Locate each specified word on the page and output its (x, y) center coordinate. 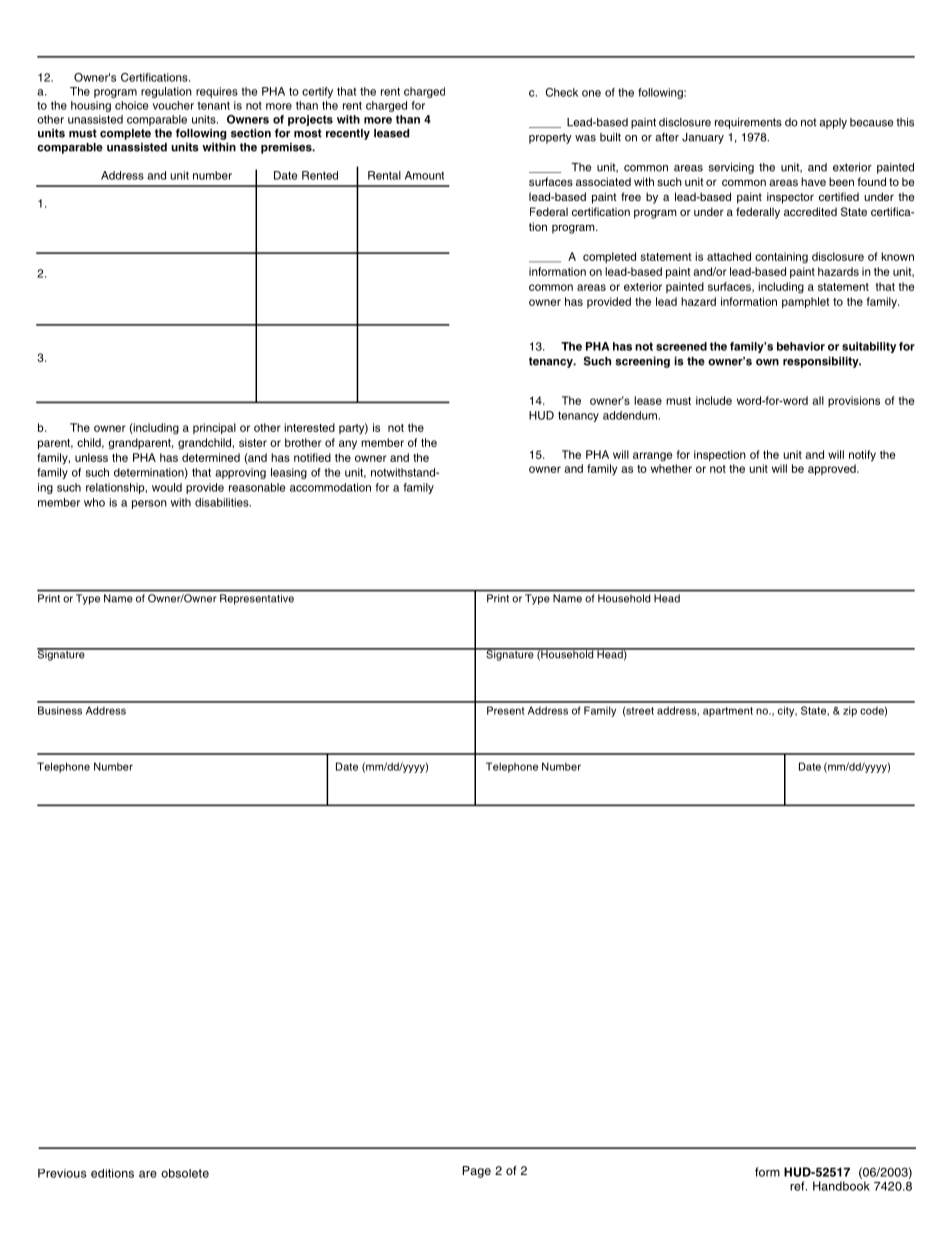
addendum (630, 415)
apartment (728, 712)
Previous (62, 1173)
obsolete (185, 1173)
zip (850, 711)
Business (60, 710)
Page (477, 1172)
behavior (801, 346)
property (550, 138)
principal (214, 428)
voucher (173, 105)
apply (833, 123)
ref (798, 1186)
